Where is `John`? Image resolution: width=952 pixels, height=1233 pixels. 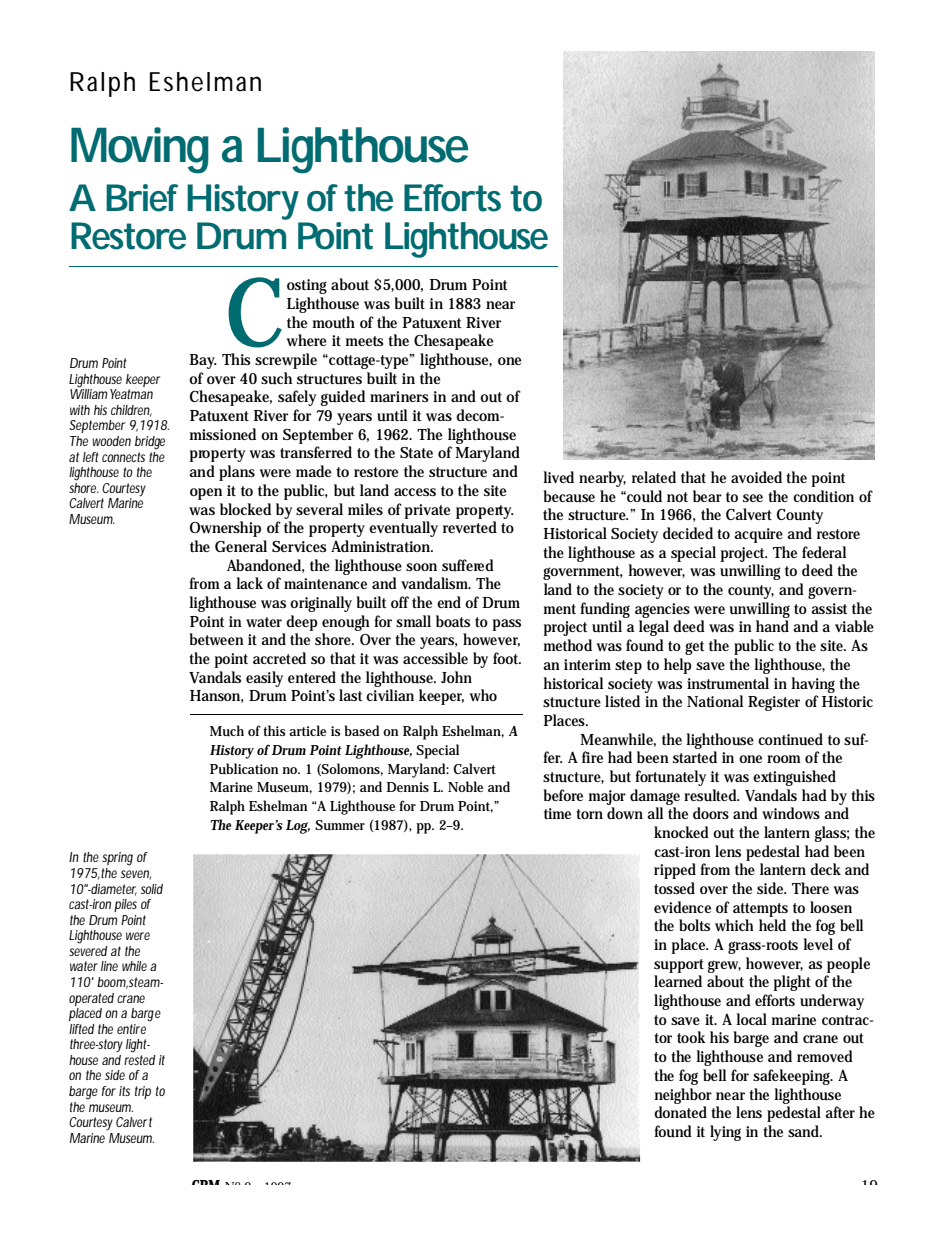
John is located at coordinates (456, 677).
